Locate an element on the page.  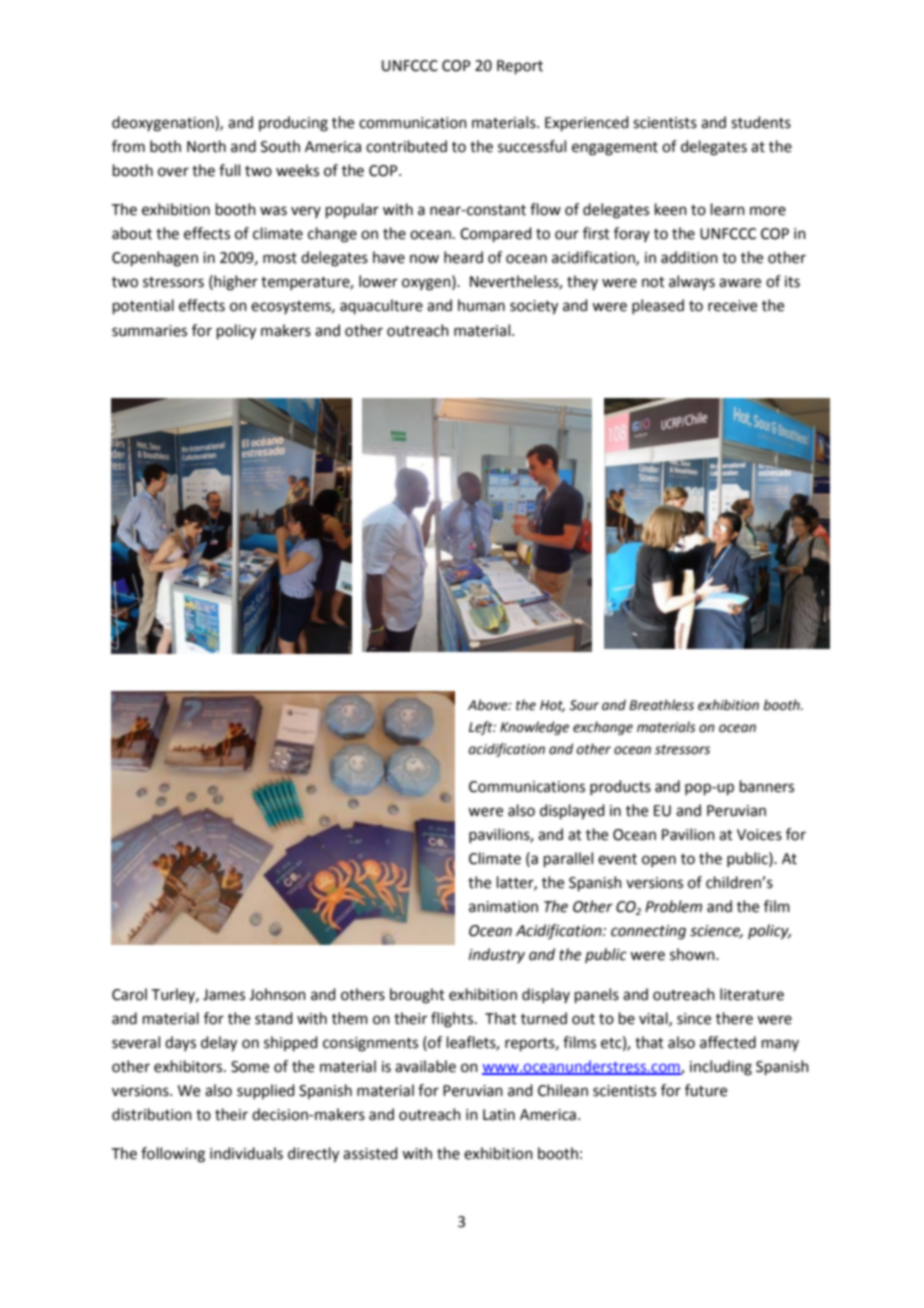
North is located at coordinates (206, 146).
